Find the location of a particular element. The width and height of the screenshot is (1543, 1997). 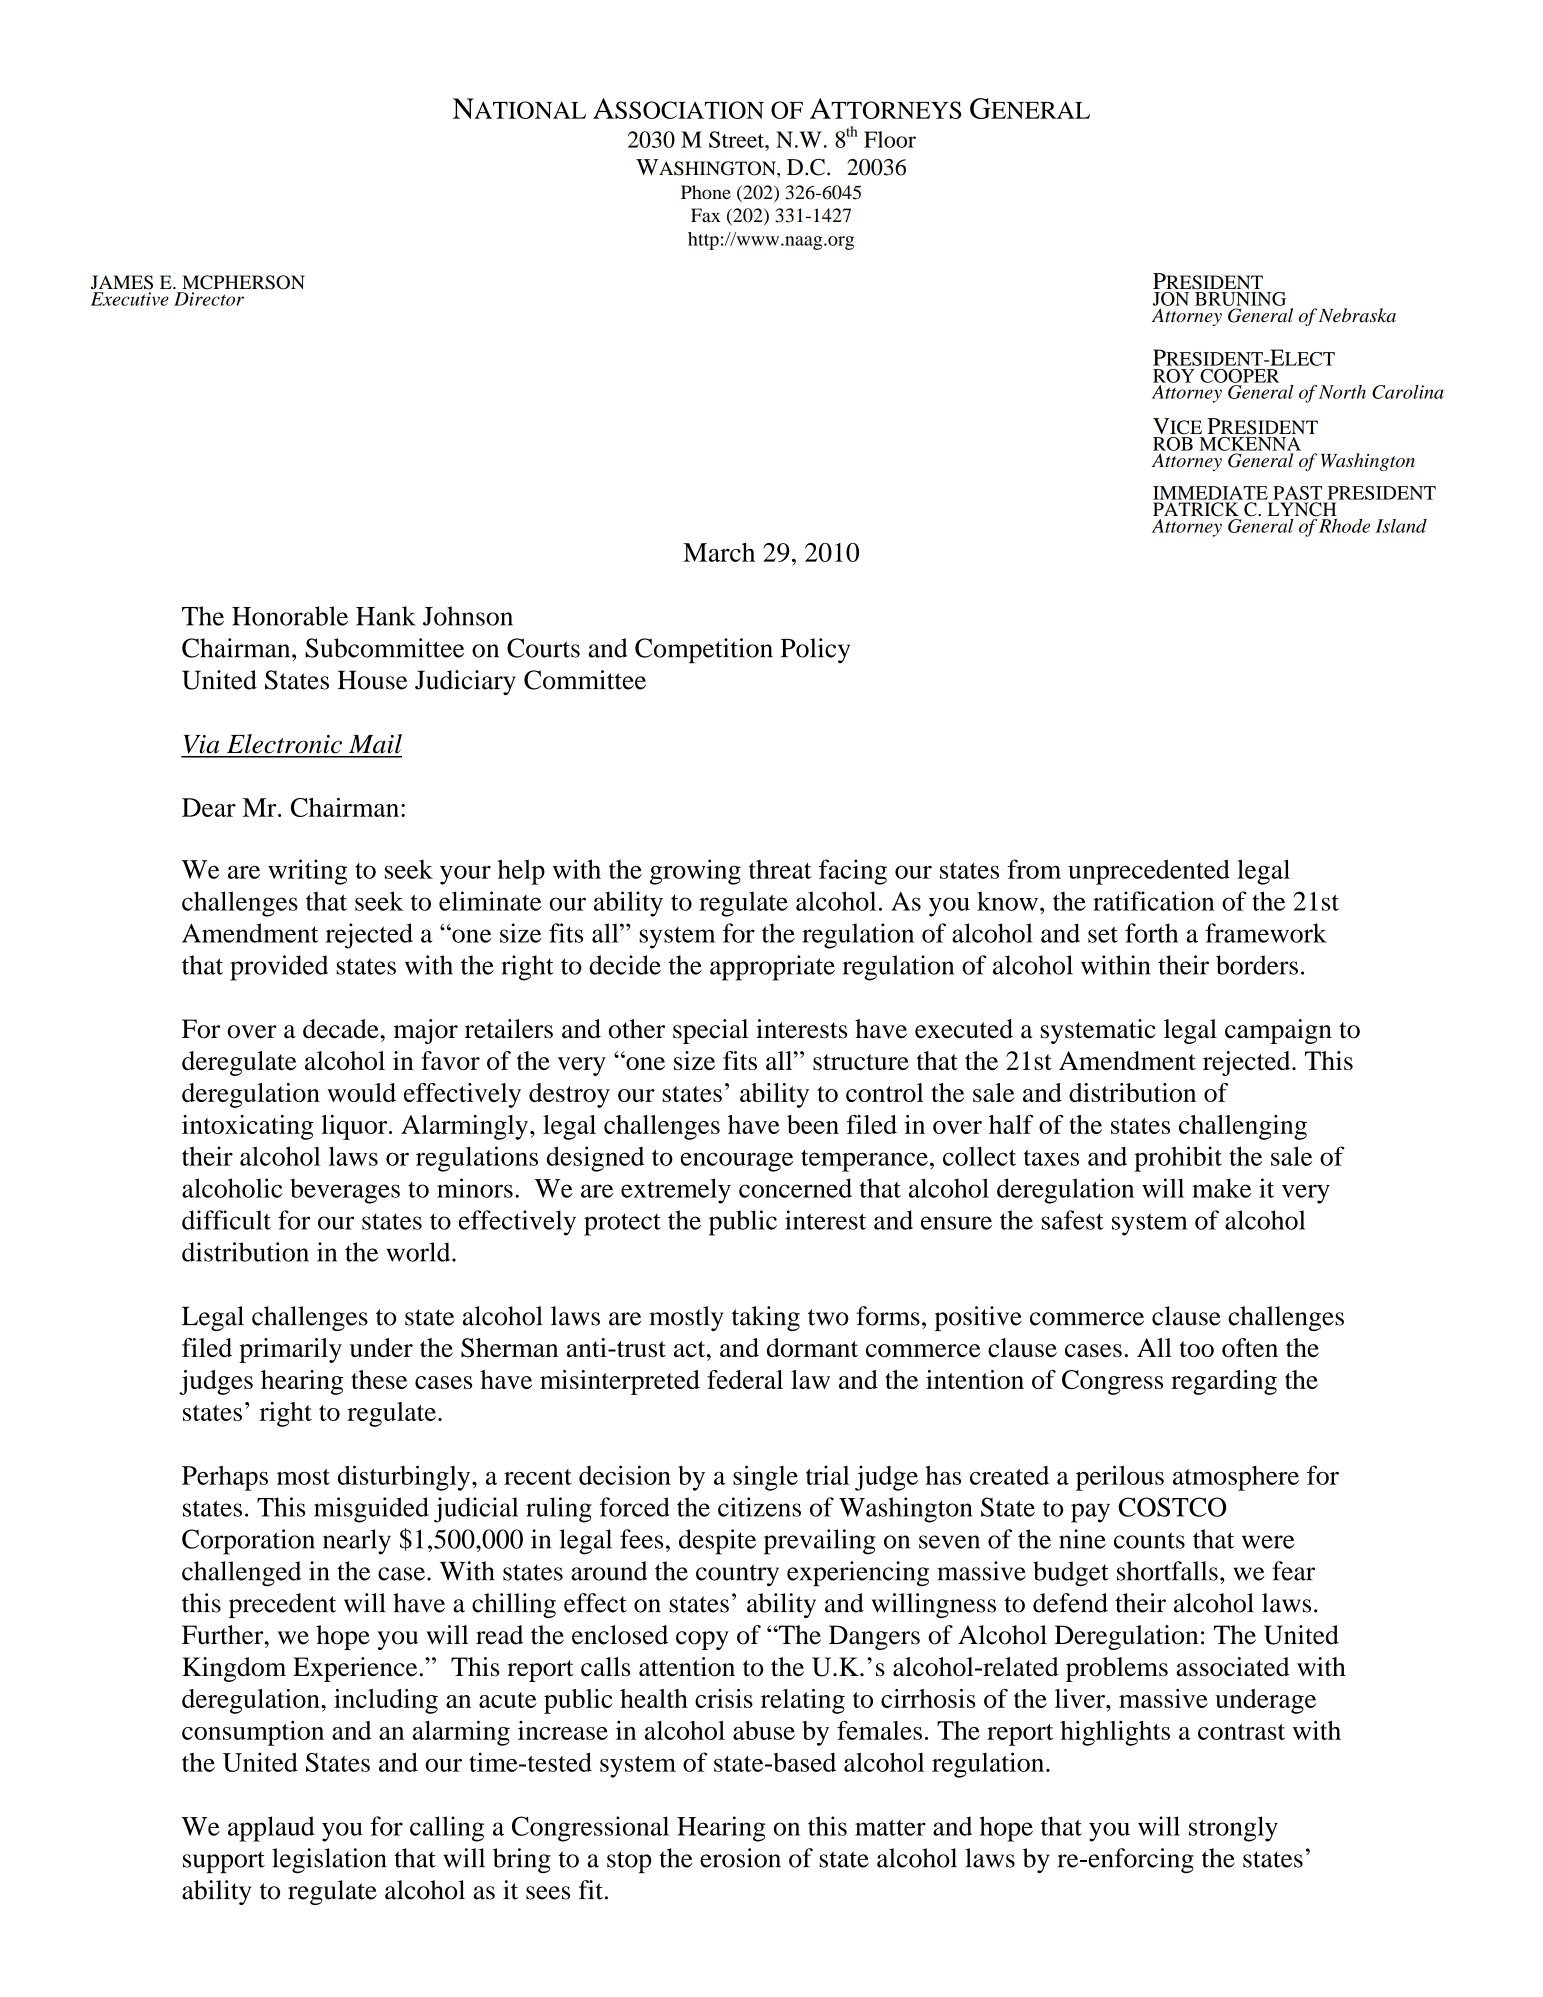

JON is located at coordinates (1171, 299).
